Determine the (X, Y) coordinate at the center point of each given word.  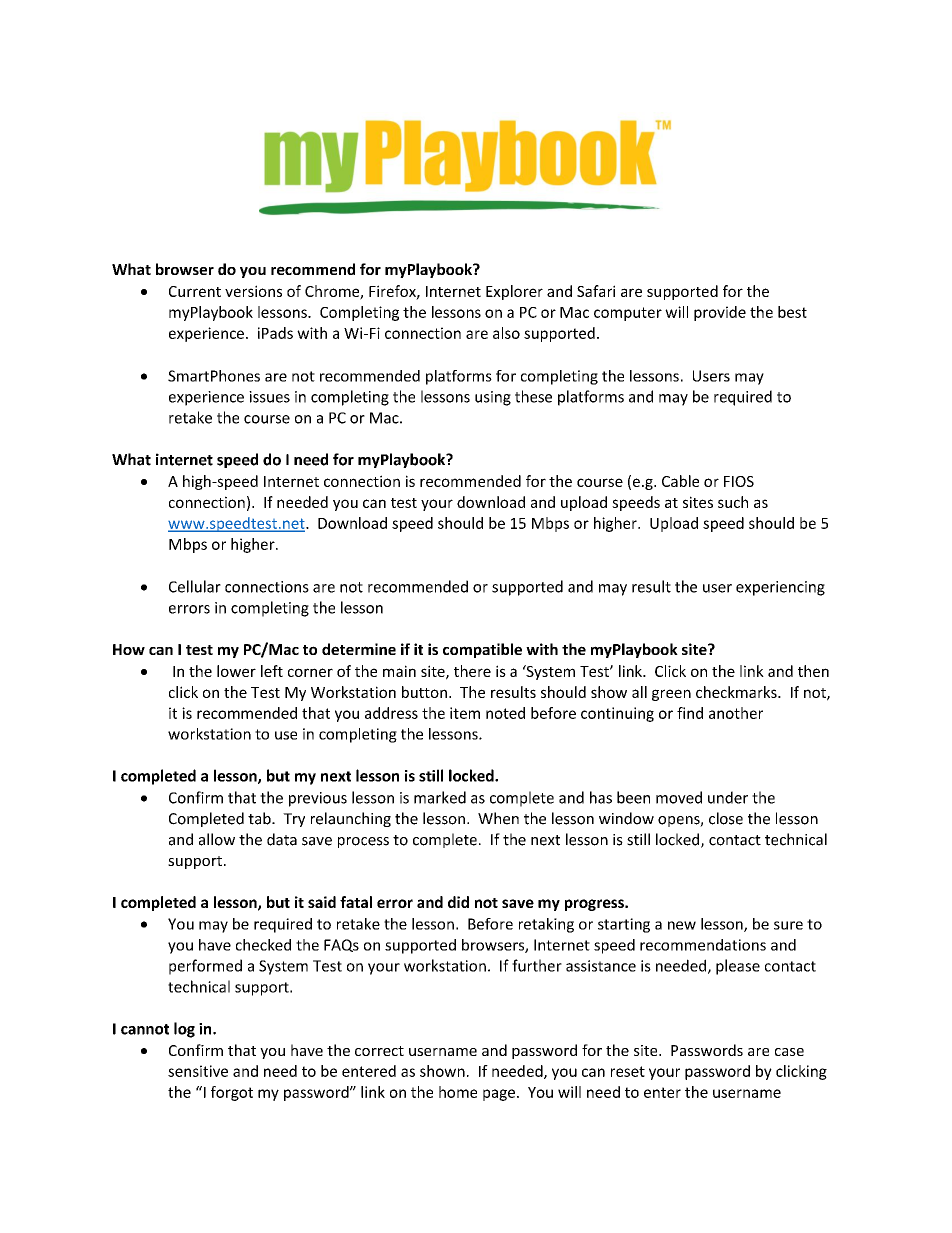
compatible (482, 650)
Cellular (195, 586)
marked (440, 797)
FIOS (739, 481)
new (682, 925)
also (506, 333)
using (493, 398)
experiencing (780, 588)
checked (263, 945)
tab (260, 818)
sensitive (198, 1071)
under (728, 797)
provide (720, 313)
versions (253, 291)
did (458, 902)
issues (269, 397)
